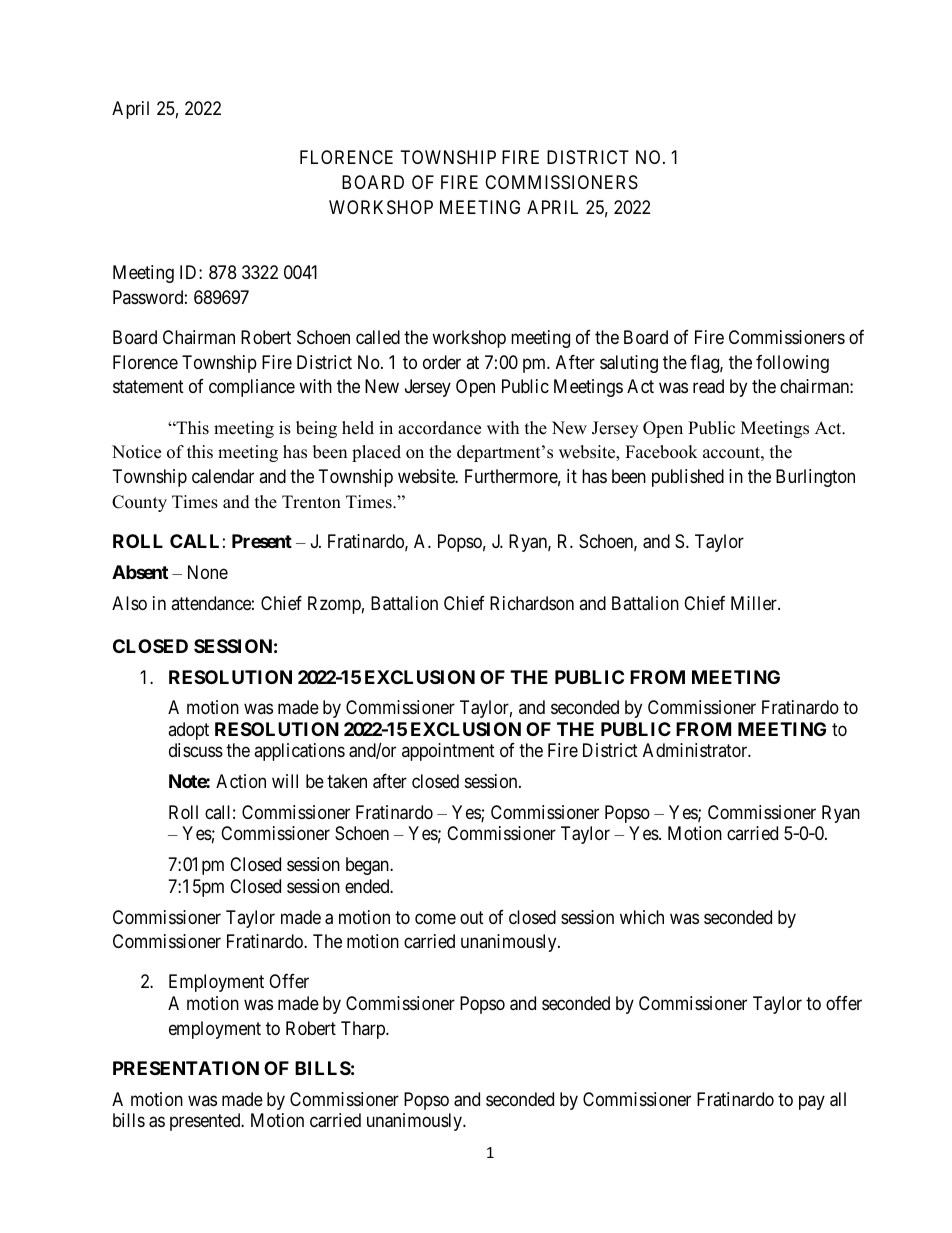  I want to click on come, so click(435, 918).
